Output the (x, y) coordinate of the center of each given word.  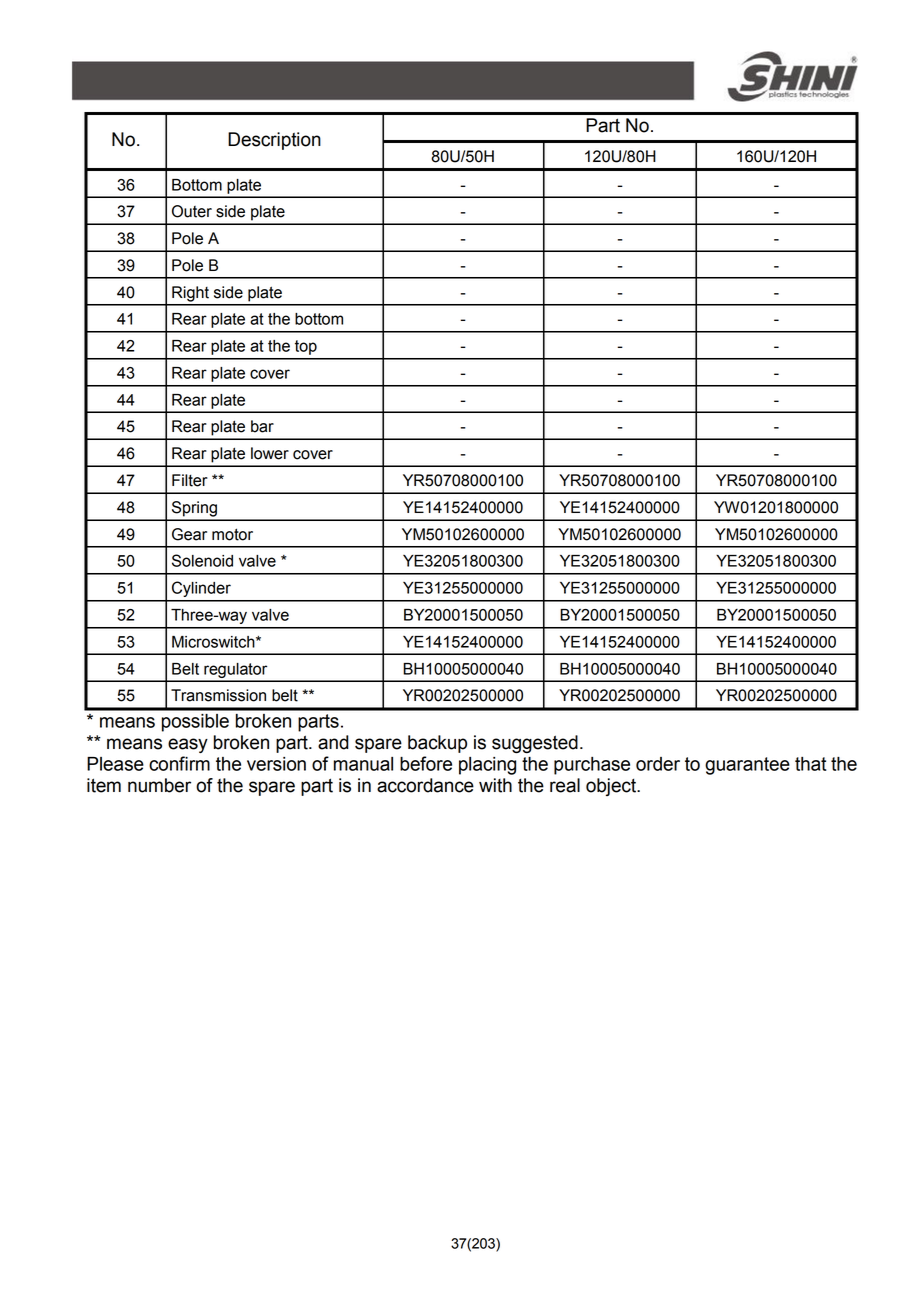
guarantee (747, 766)
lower (270, 453)
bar (262, 426)
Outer (192, 211)
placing (487, 766)
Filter (190, 480)
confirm (179, 763)
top (306, 347)
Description (274, 141)
